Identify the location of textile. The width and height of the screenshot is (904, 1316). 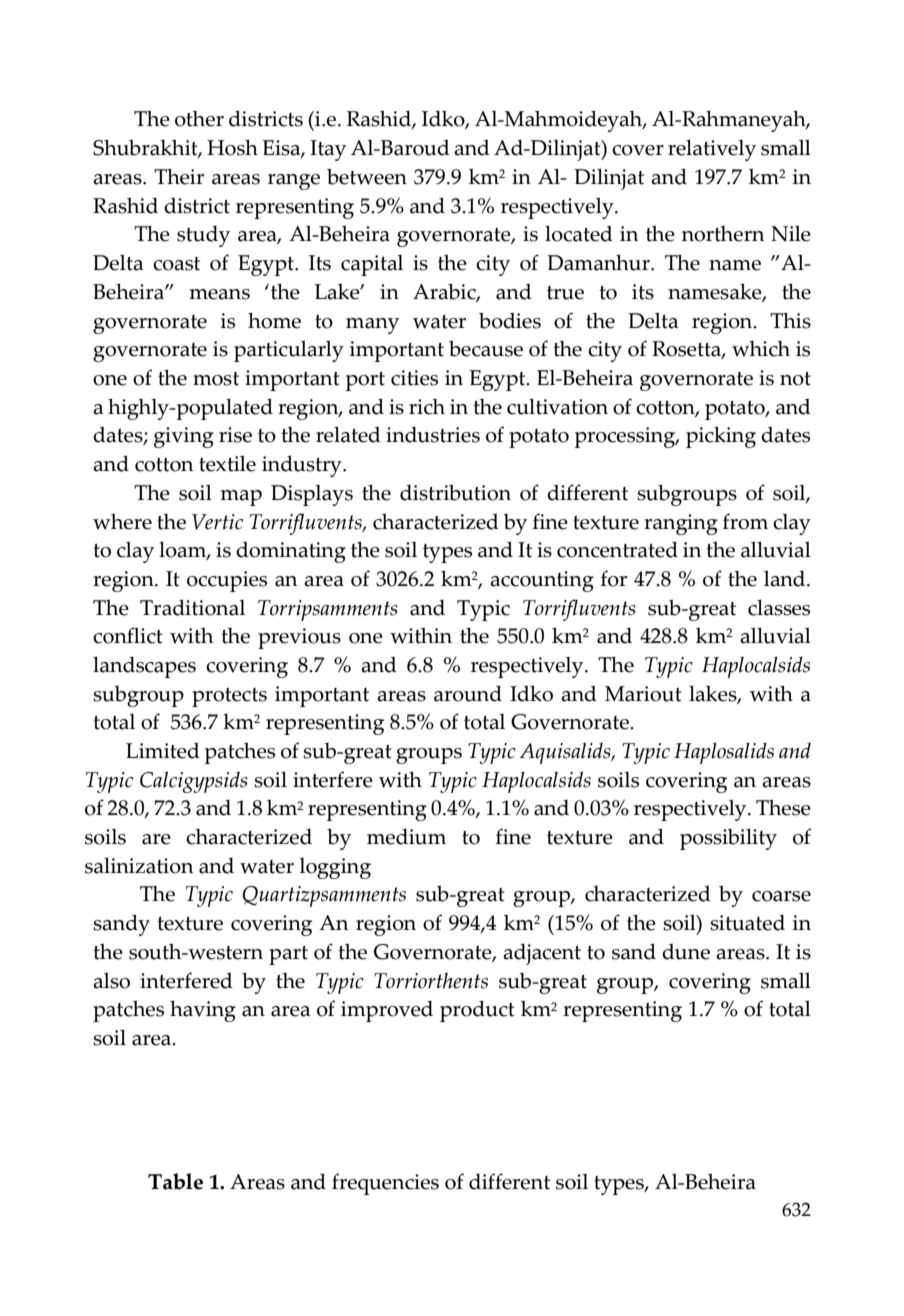
(227, 463).
